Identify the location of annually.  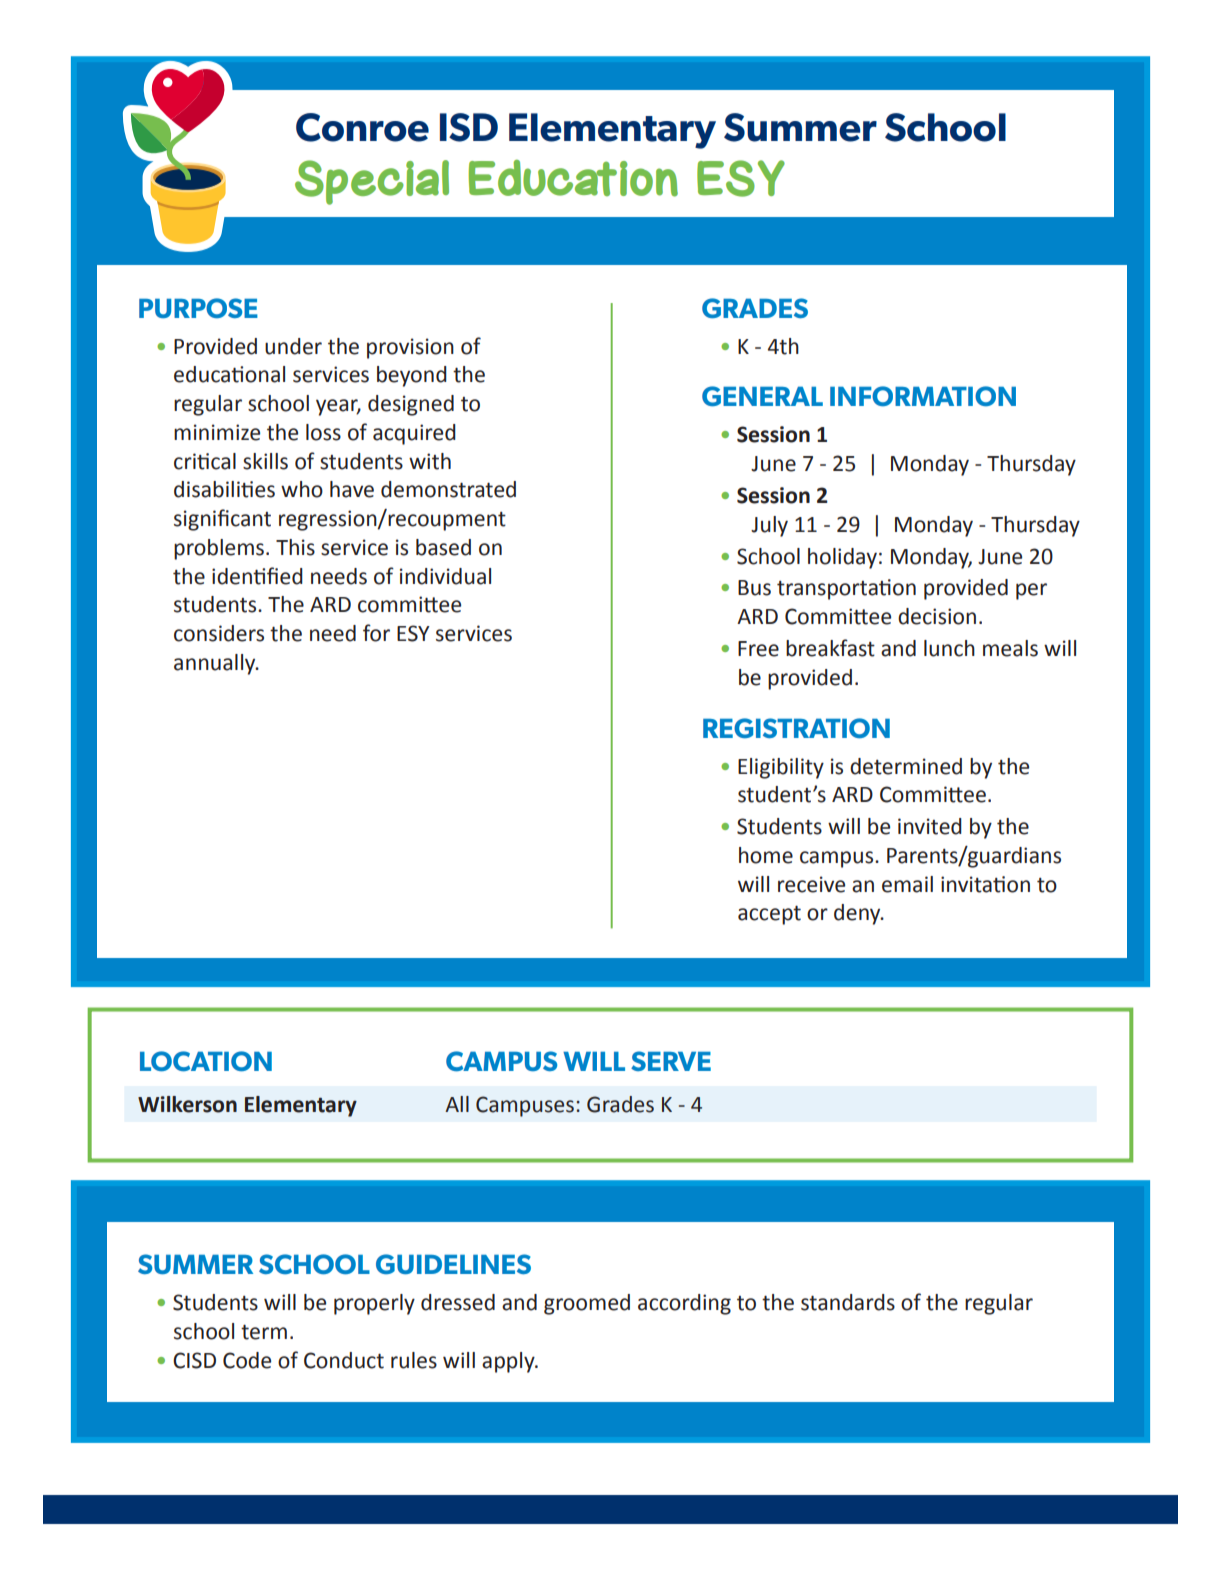
(216, 664).
